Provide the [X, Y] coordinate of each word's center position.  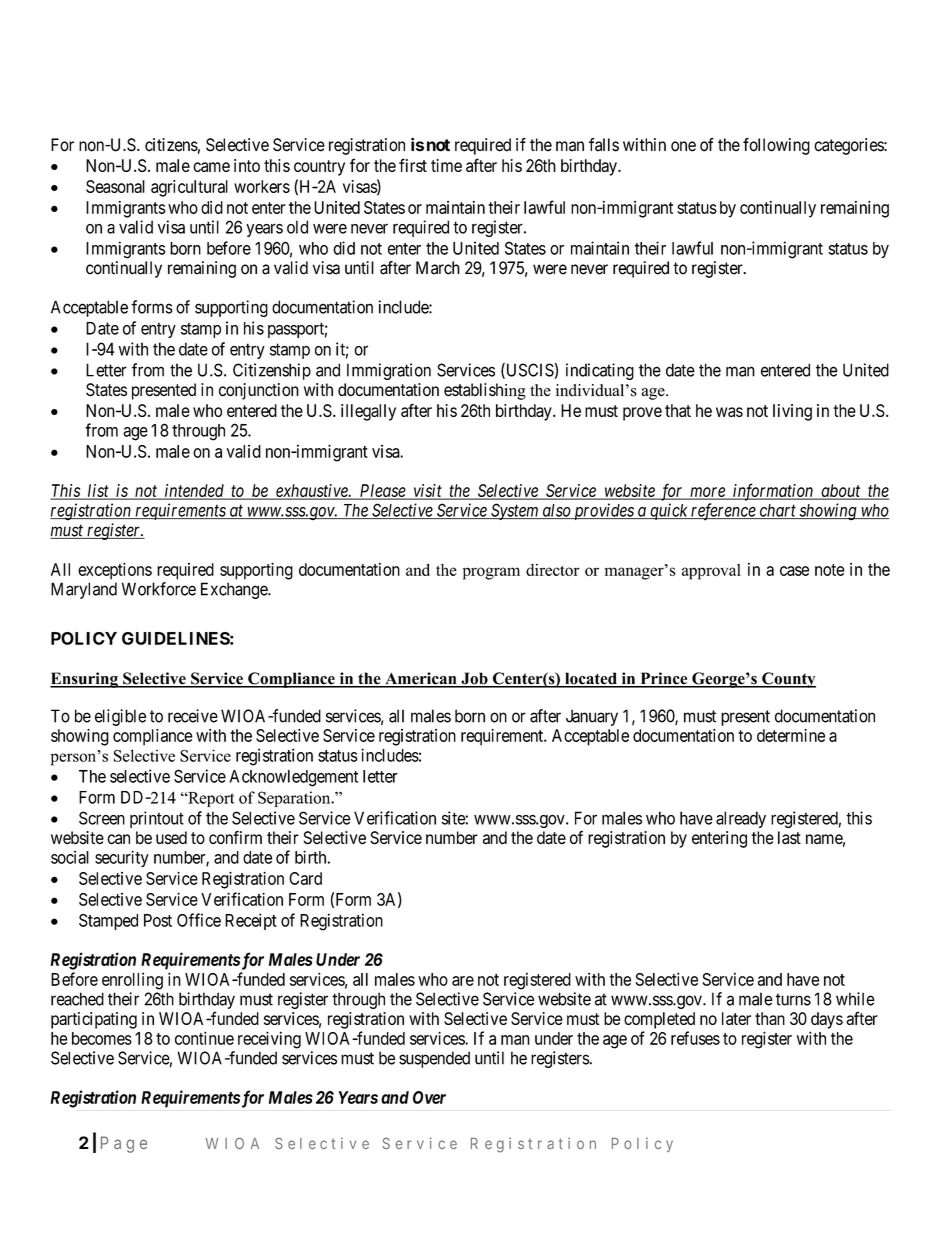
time [446, 165]
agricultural [189, 188]
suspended [434, 1059]
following [776, 146]
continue [204, 1038]
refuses [695, 1038]
